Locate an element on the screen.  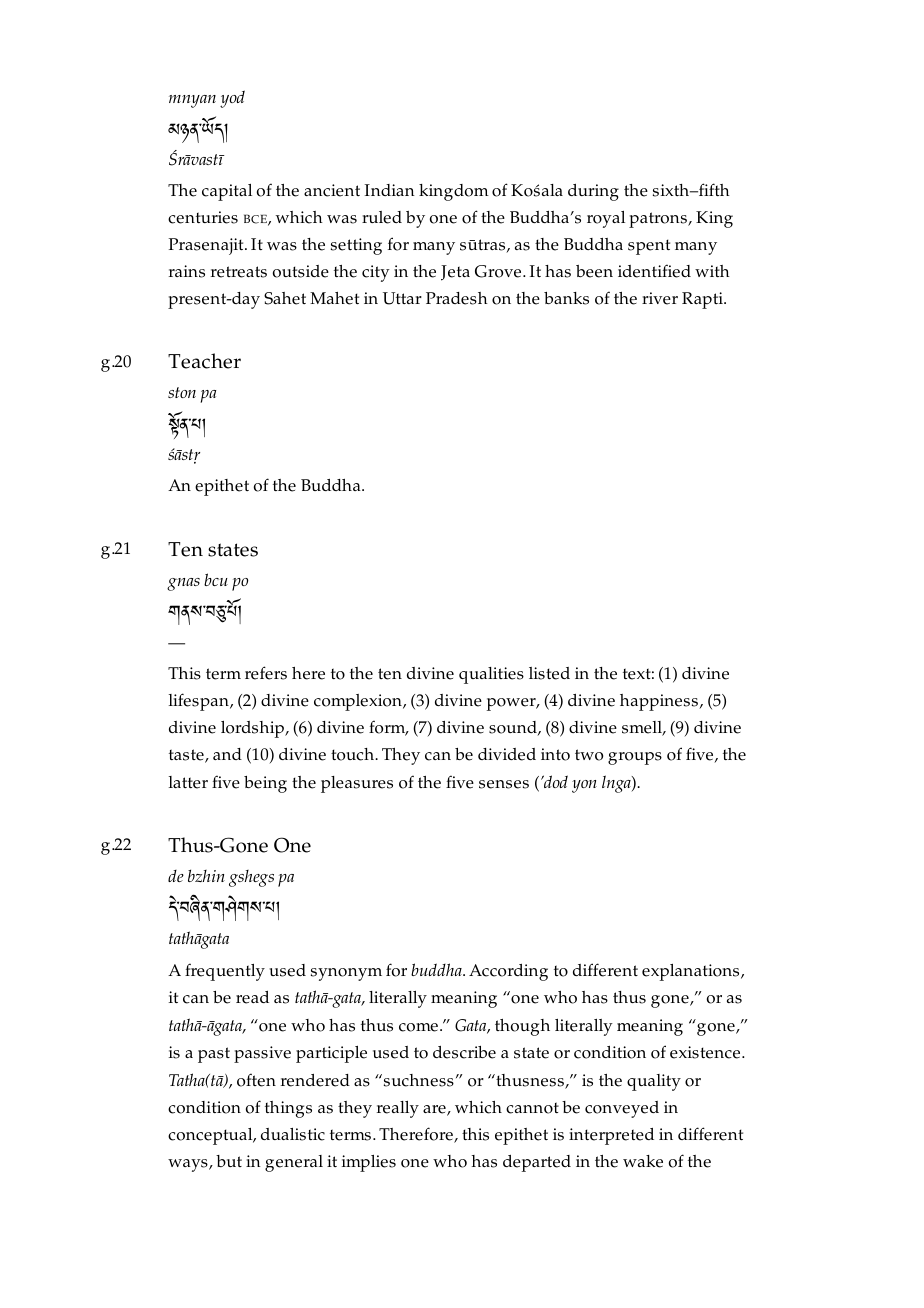
qualities is located at coordinates (491, 675).
